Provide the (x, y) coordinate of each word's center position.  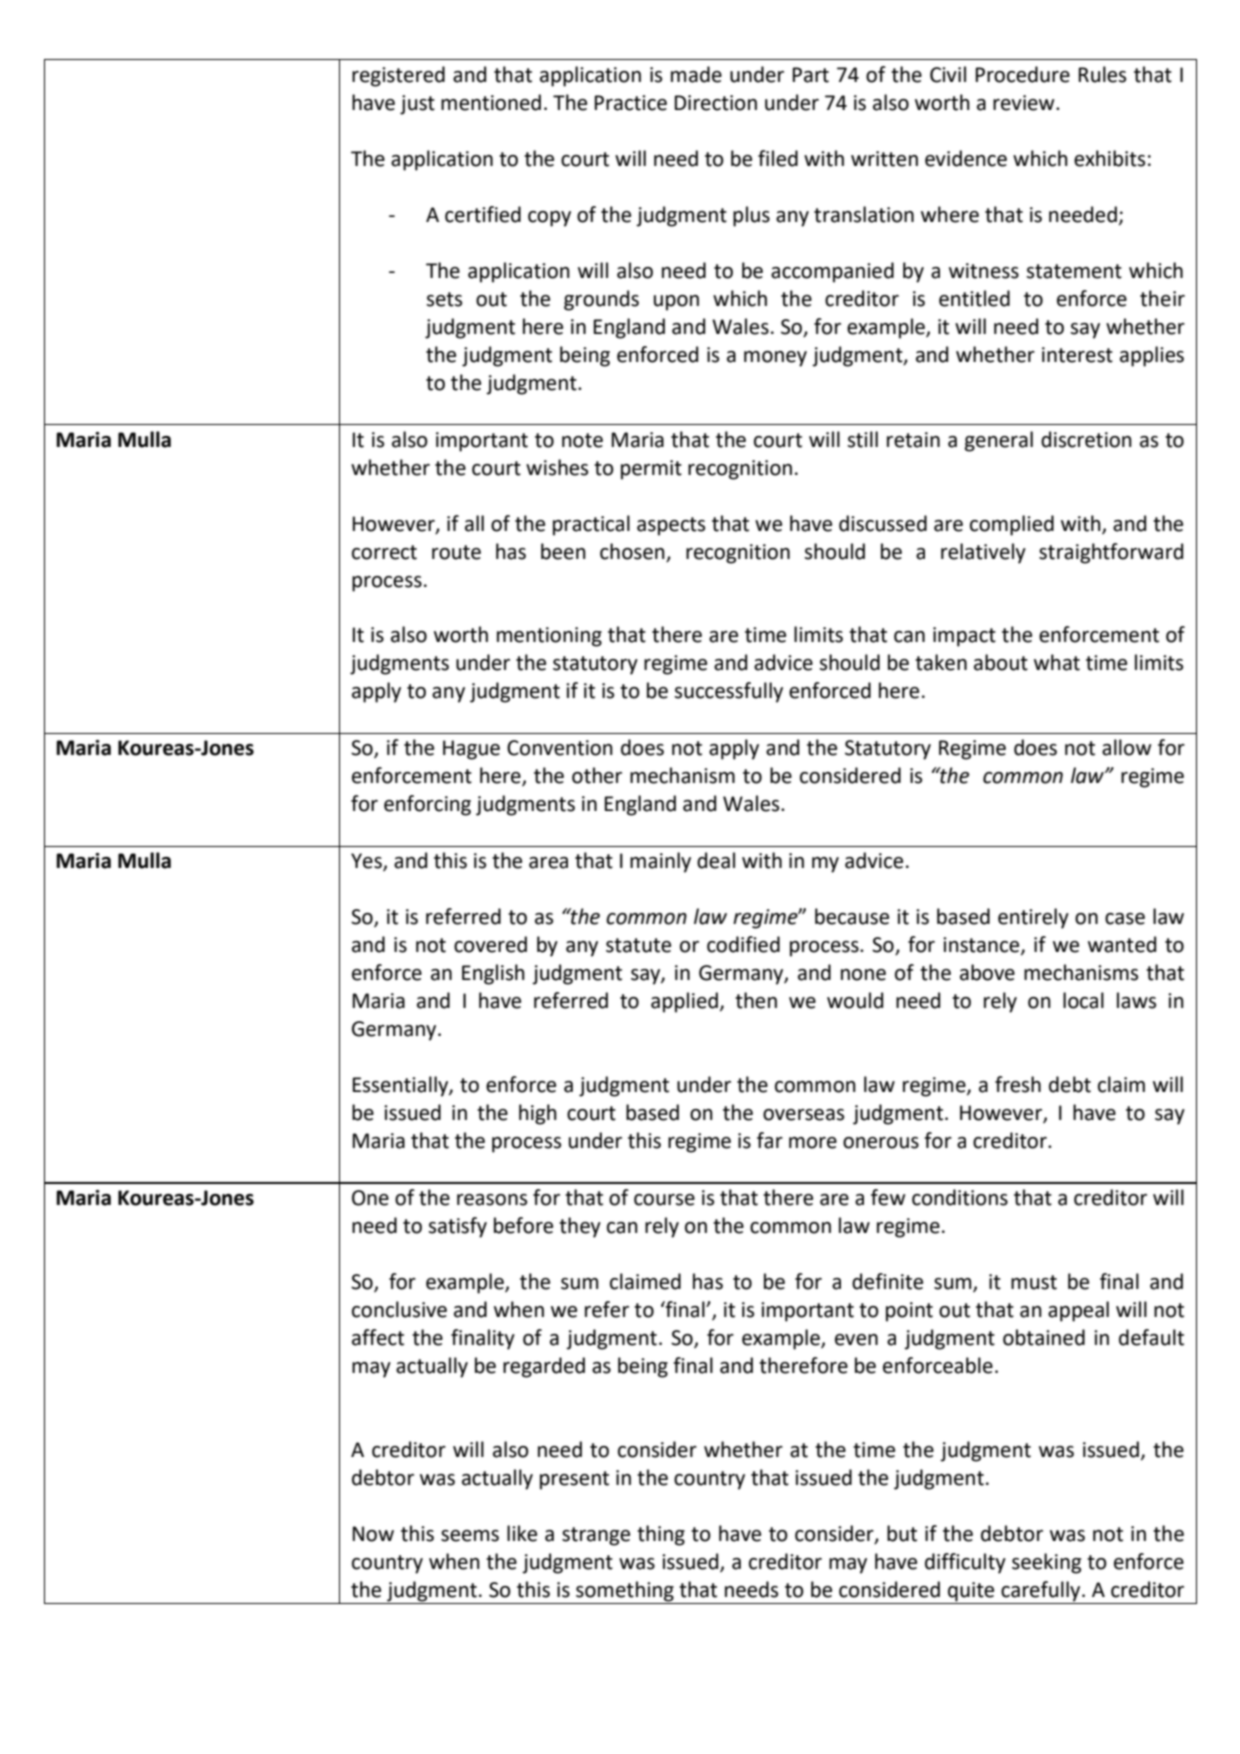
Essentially (401, 1086)
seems (470, 1536)
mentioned (491, 102)
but (902, 1533)
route (456, 552)
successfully (728, 692)
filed (778, 158)
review (1025, 103)
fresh (1018, 1084)
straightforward (1111, 553)
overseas (803, 1115)
